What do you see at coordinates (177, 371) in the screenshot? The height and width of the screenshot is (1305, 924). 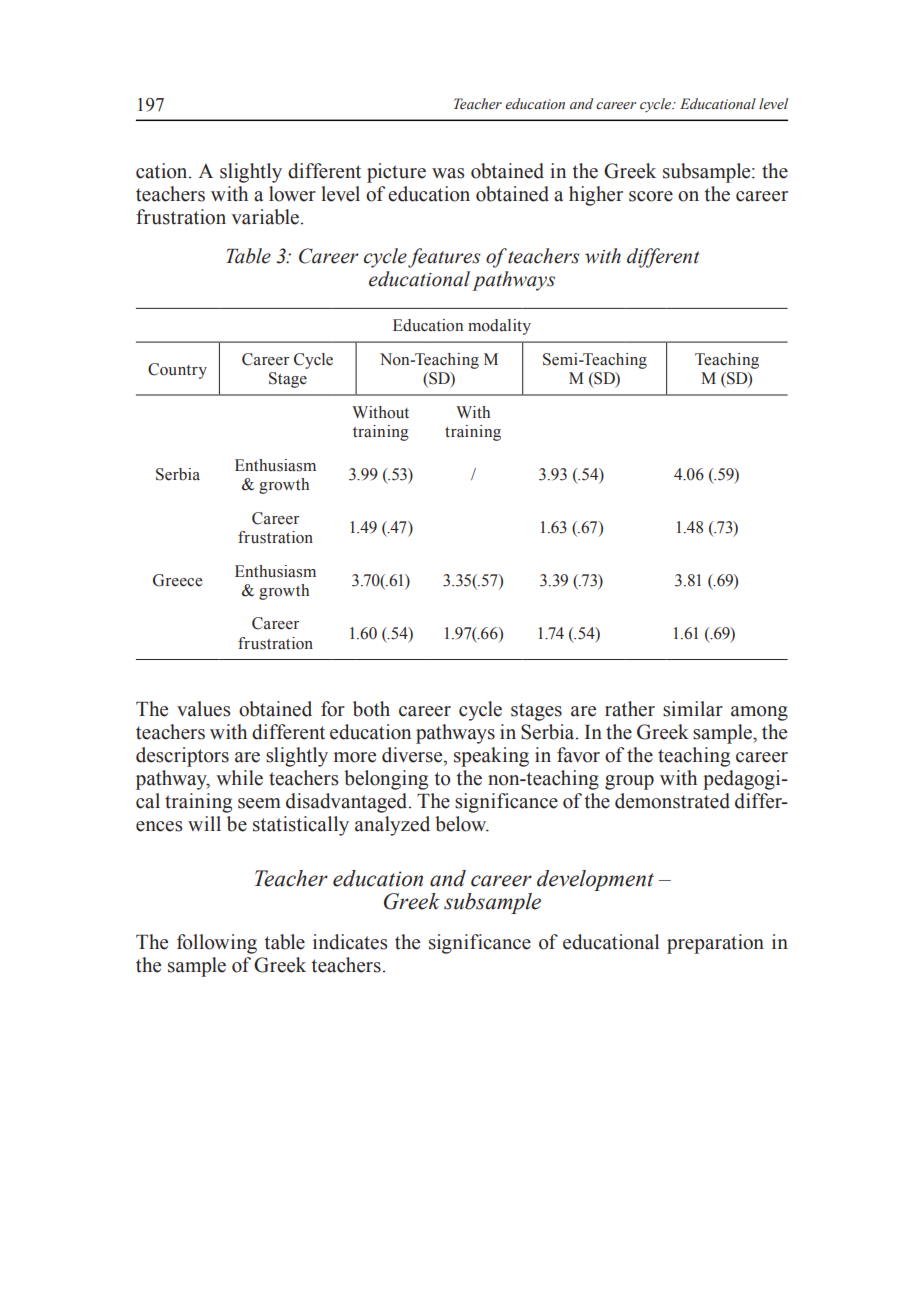 I see `Country` at bounding box center [177, 371].
